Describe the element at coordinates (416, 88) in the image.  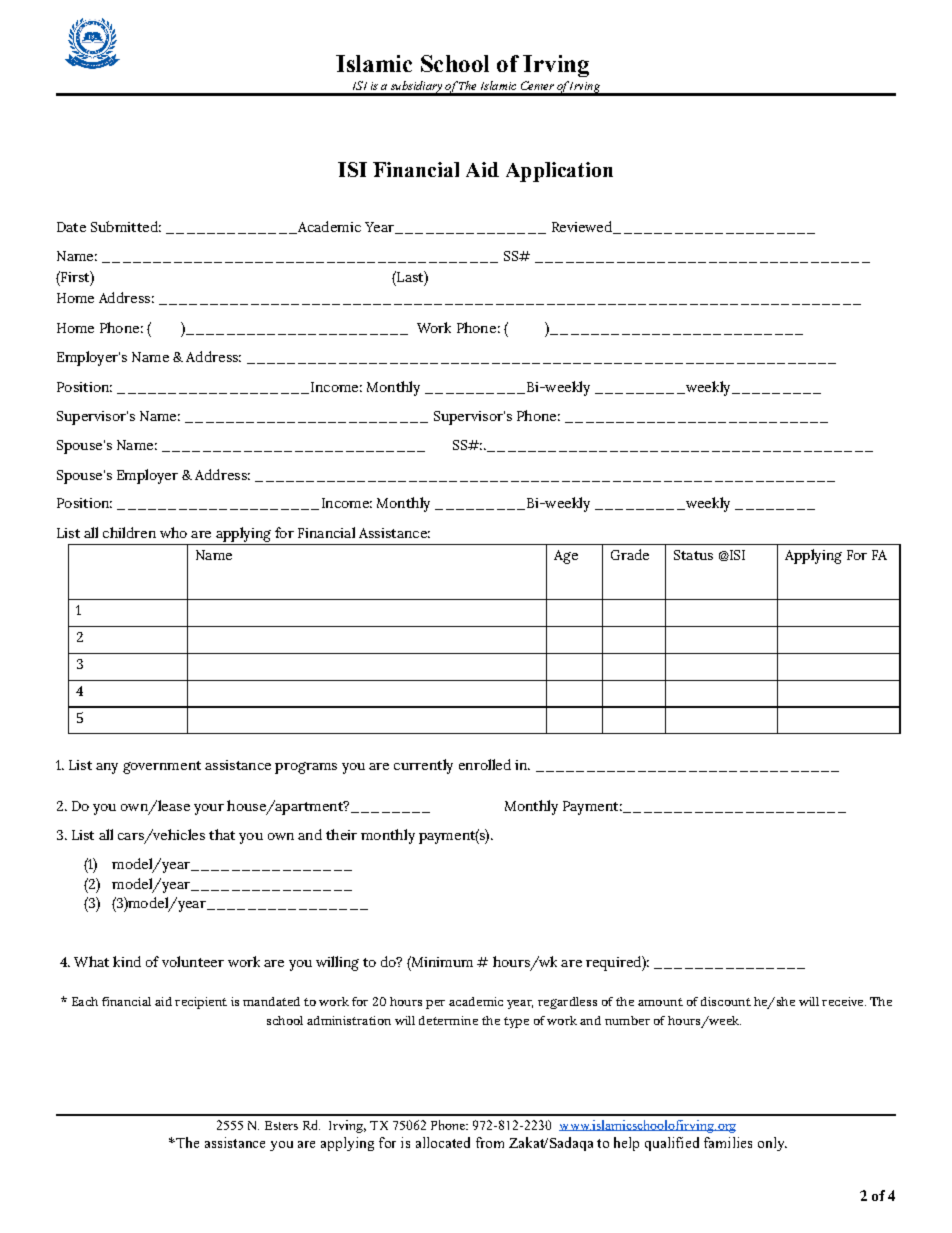
I see `subsidiary` at that location.
